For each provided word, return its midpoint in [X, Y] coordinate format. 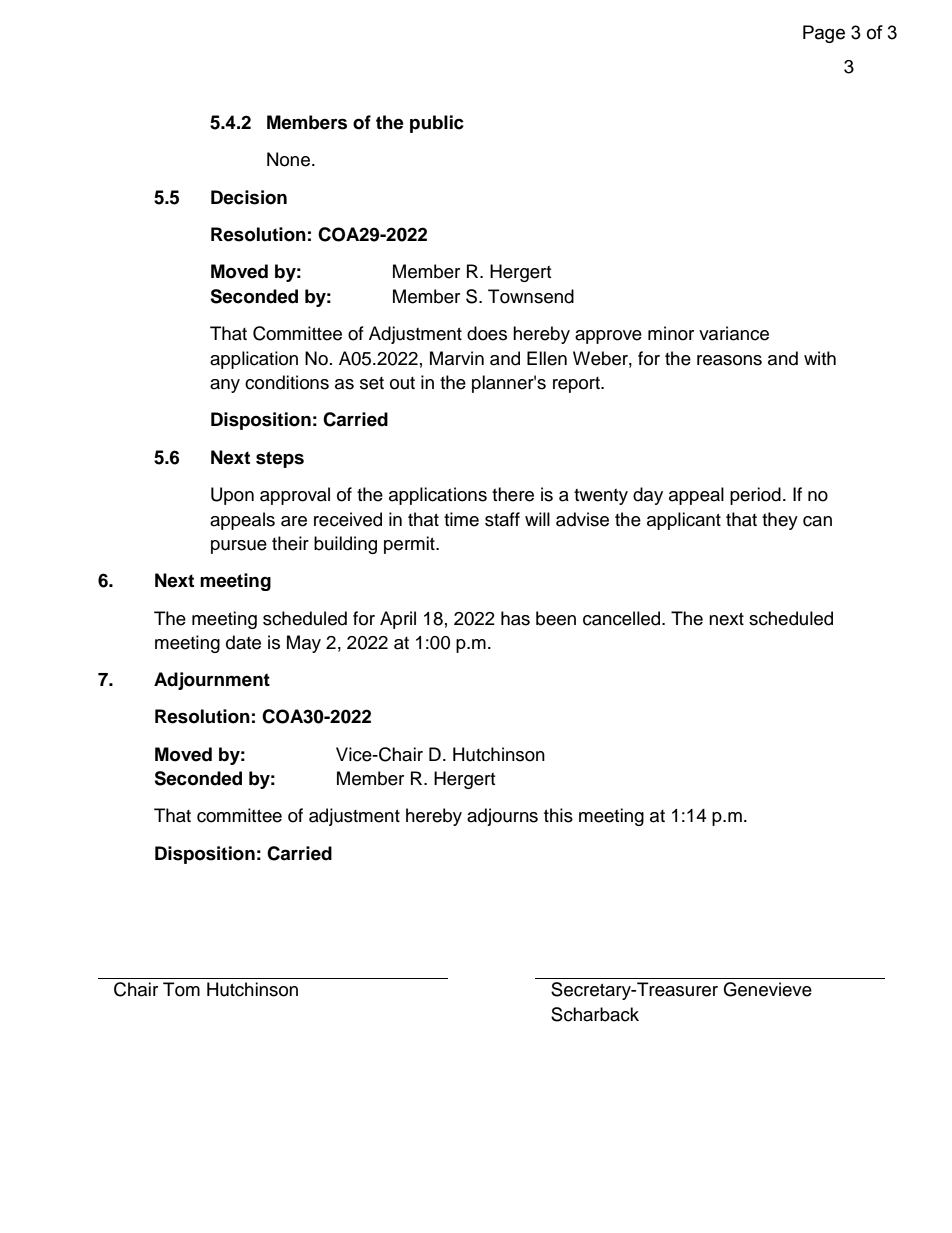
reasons [729, 360]
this [558, 815]
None [288, 159]
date [243, 642]
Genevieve [767, 989]
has [515, 618]
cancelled [623, 618]
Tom [181, 989]
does [487, 333]
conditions [287, 382]
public [437, 124]
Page [824, 34]
